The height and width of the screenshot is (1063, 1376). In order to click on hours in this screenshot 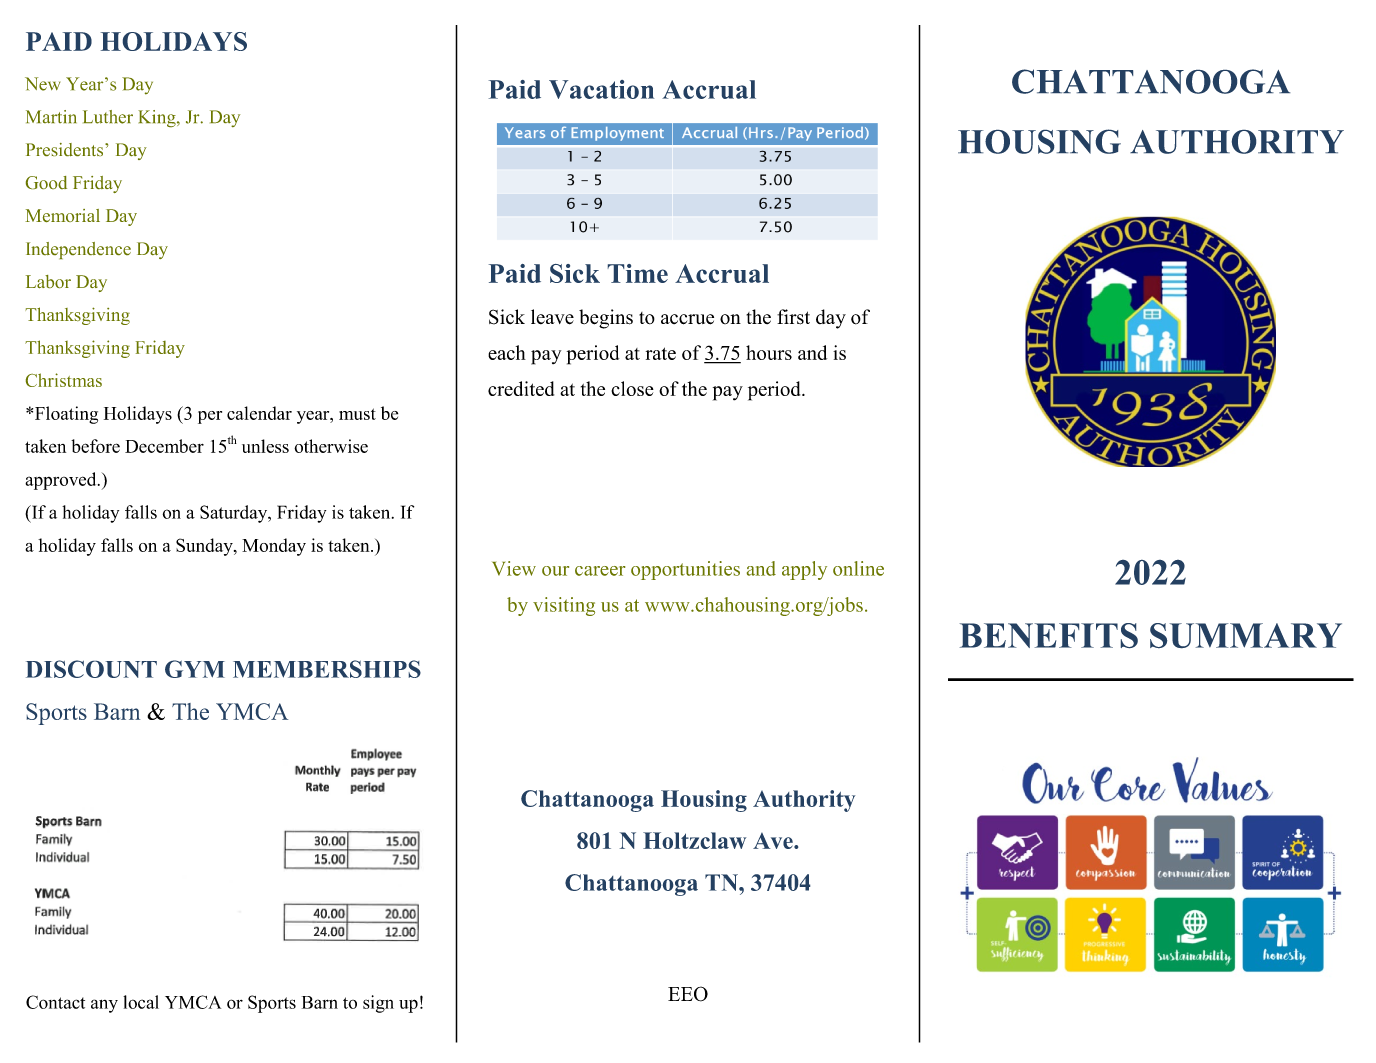, I will do `click(769, 352)`.
